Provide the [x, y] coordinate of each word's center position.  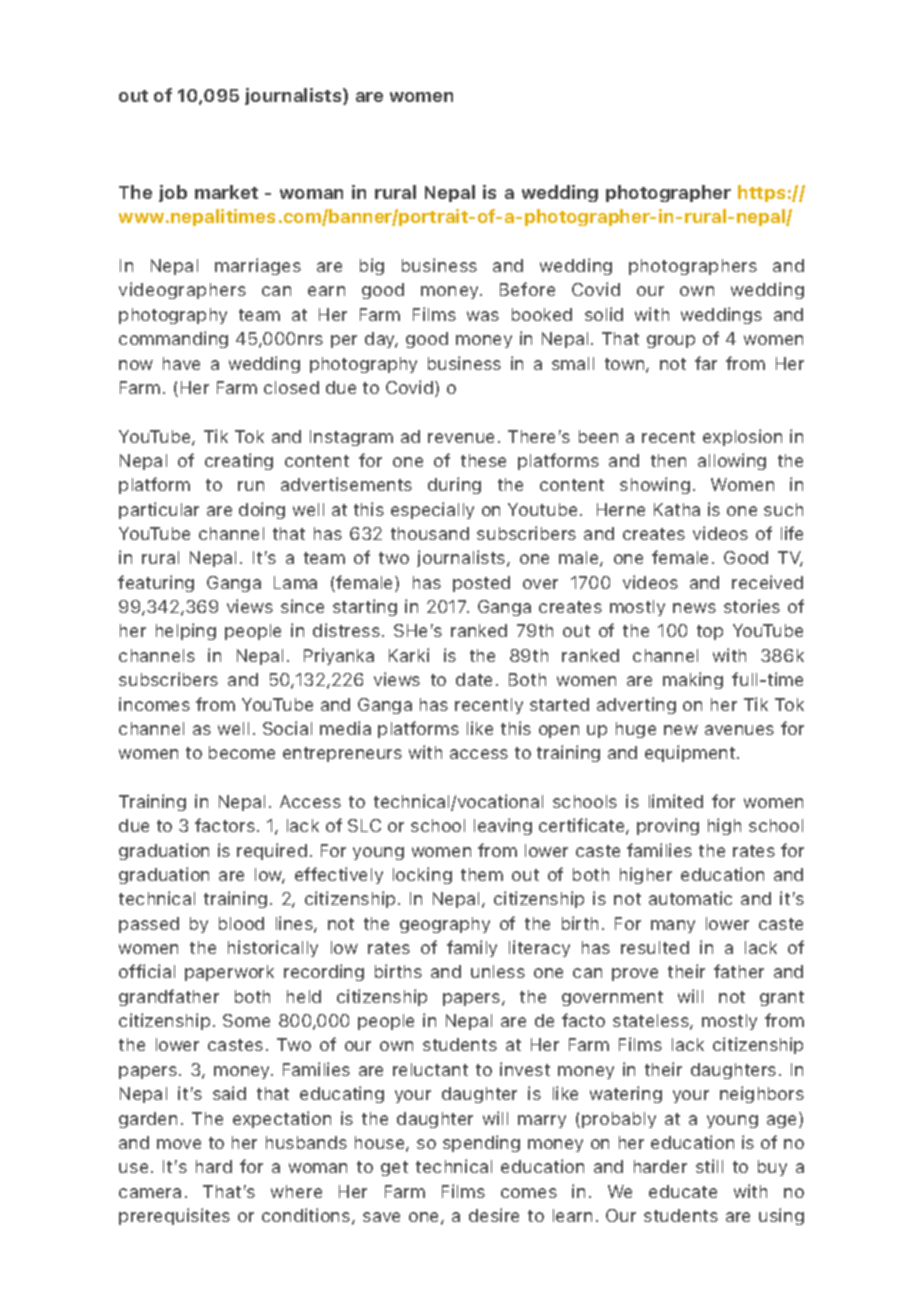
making [693, 680]
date [474, 679]
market [226, 192]
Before [527, 289]
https [761, 193]
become [242, 752]
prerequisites [174, 1216]
